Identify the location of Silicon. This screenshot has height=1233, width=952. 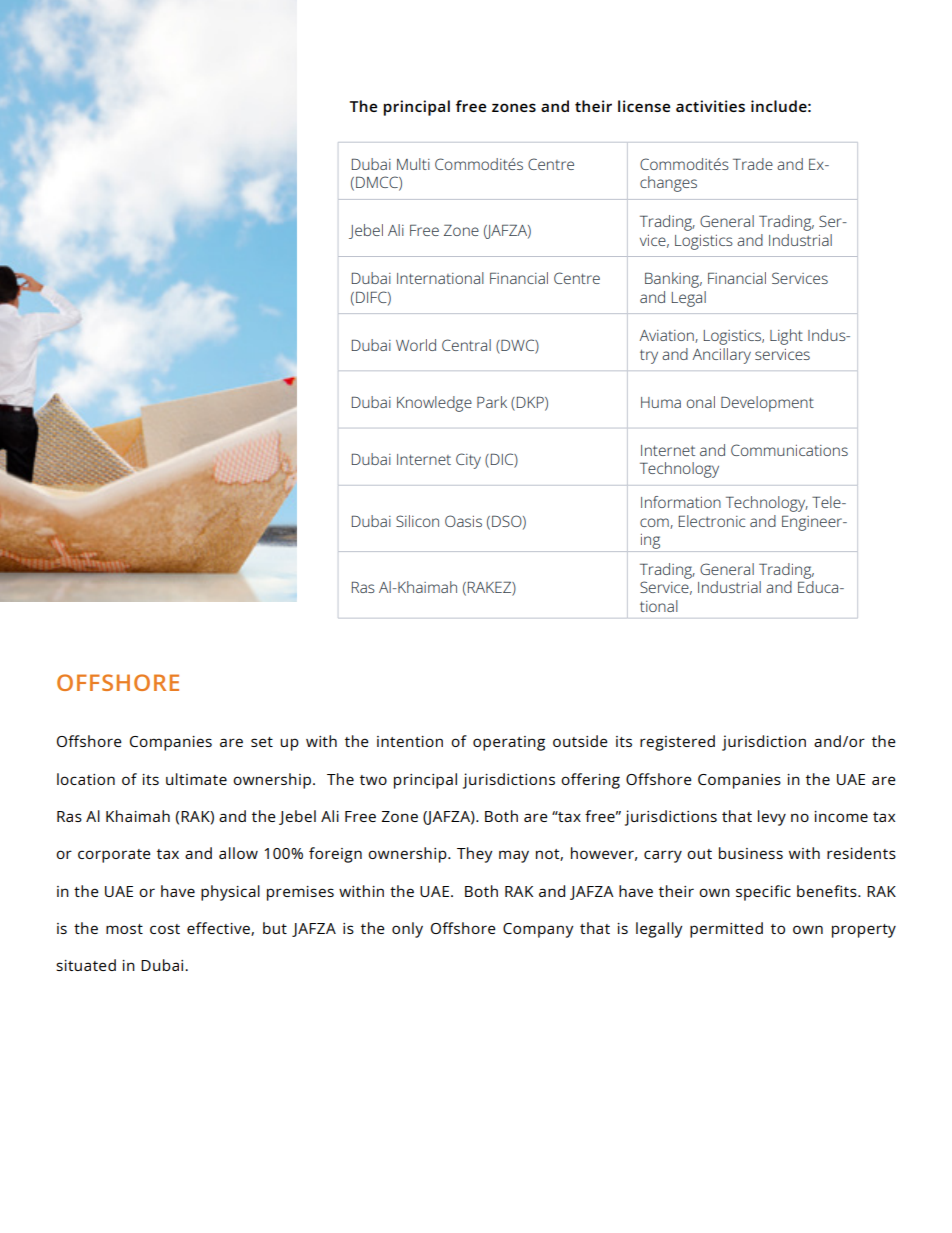
(417, 521).
